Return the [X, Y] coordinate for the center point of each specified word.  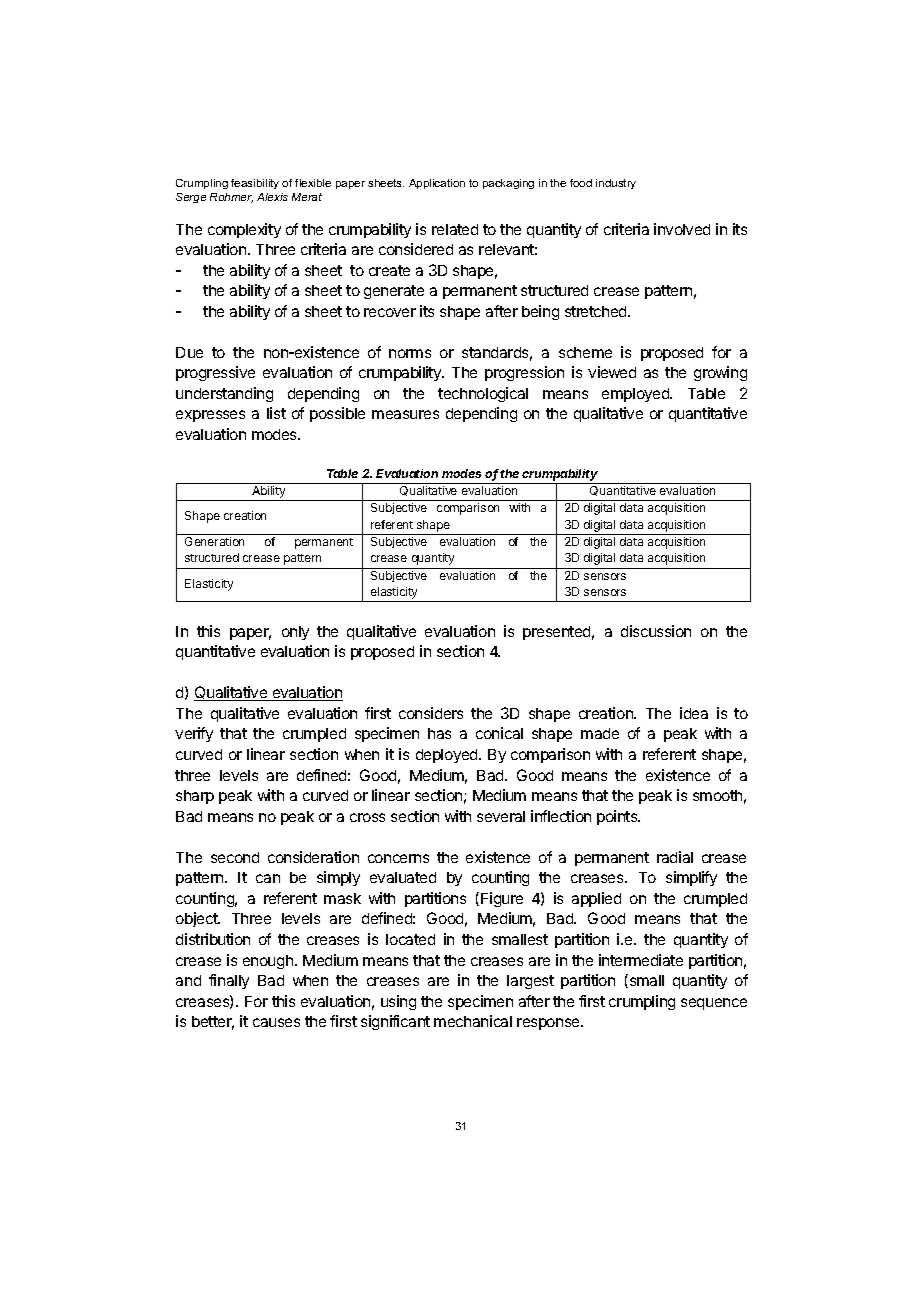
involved [682, 229]
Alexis [272, 197]
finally [229, 981]
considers [431, 713]
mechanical [473, 1021]
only [295, 633]
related [455, 229]
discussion [656, 631]
